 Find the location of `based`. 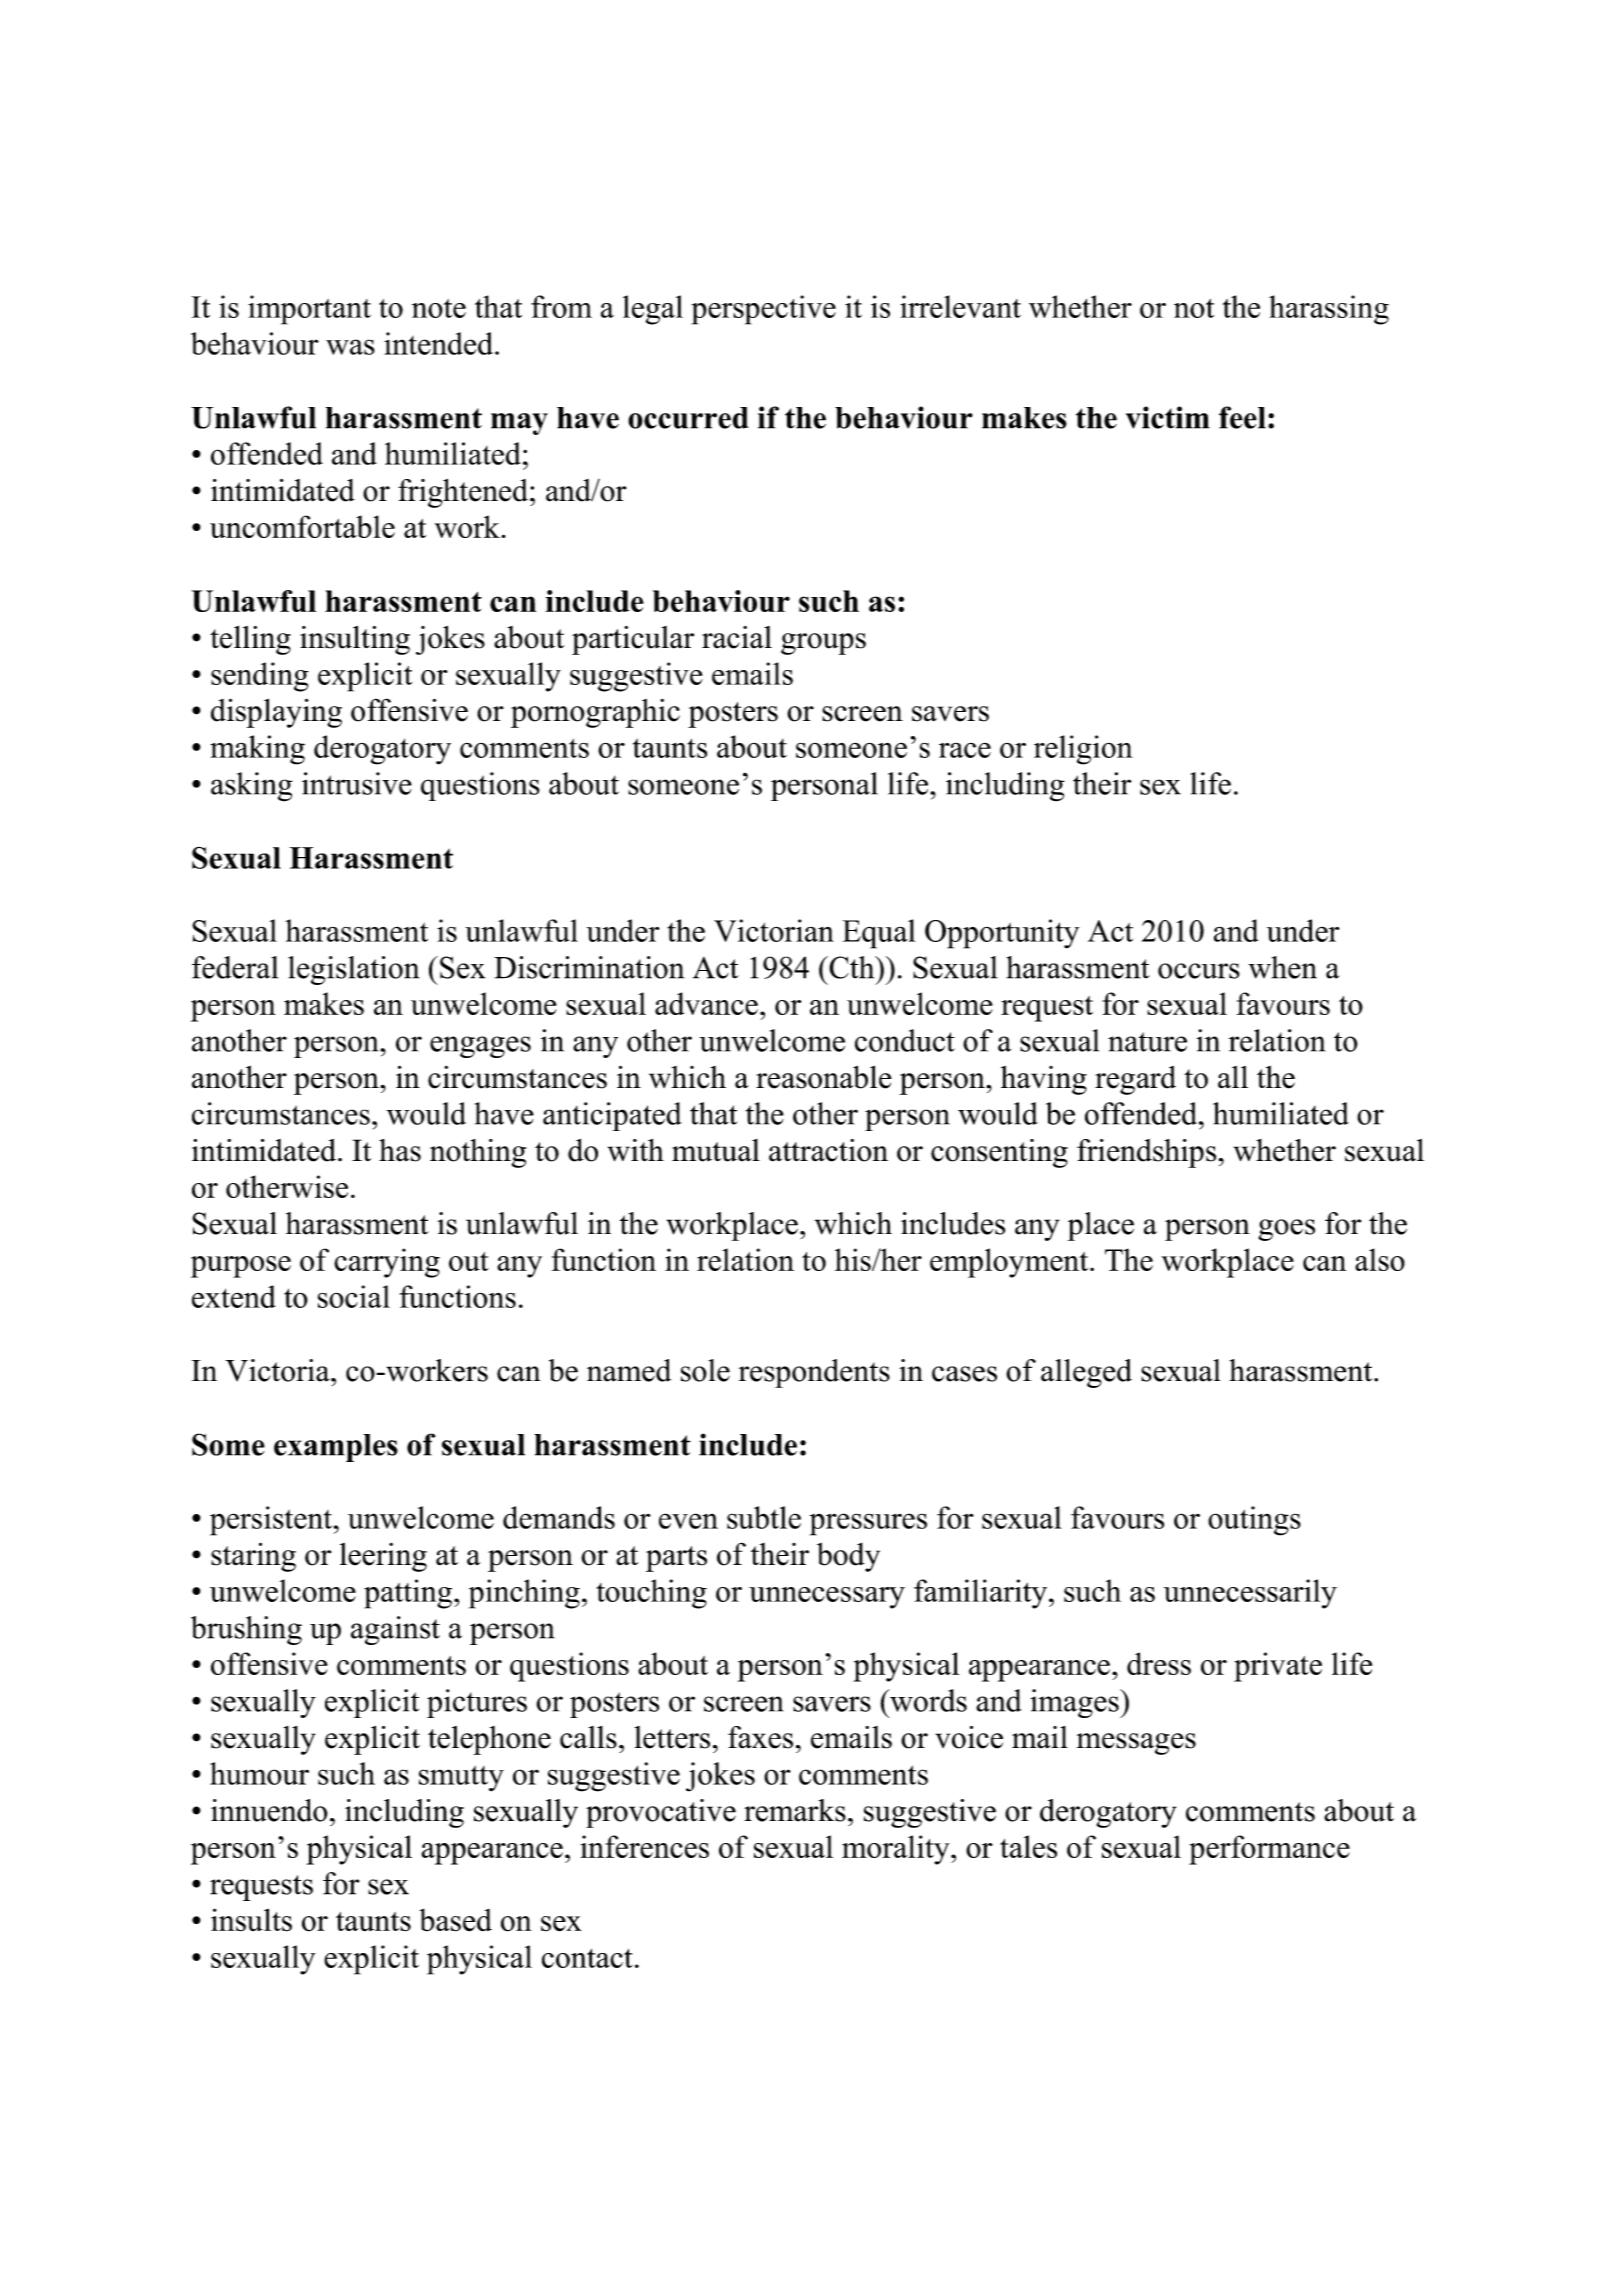

based is located at coordinates (455, 1920).
